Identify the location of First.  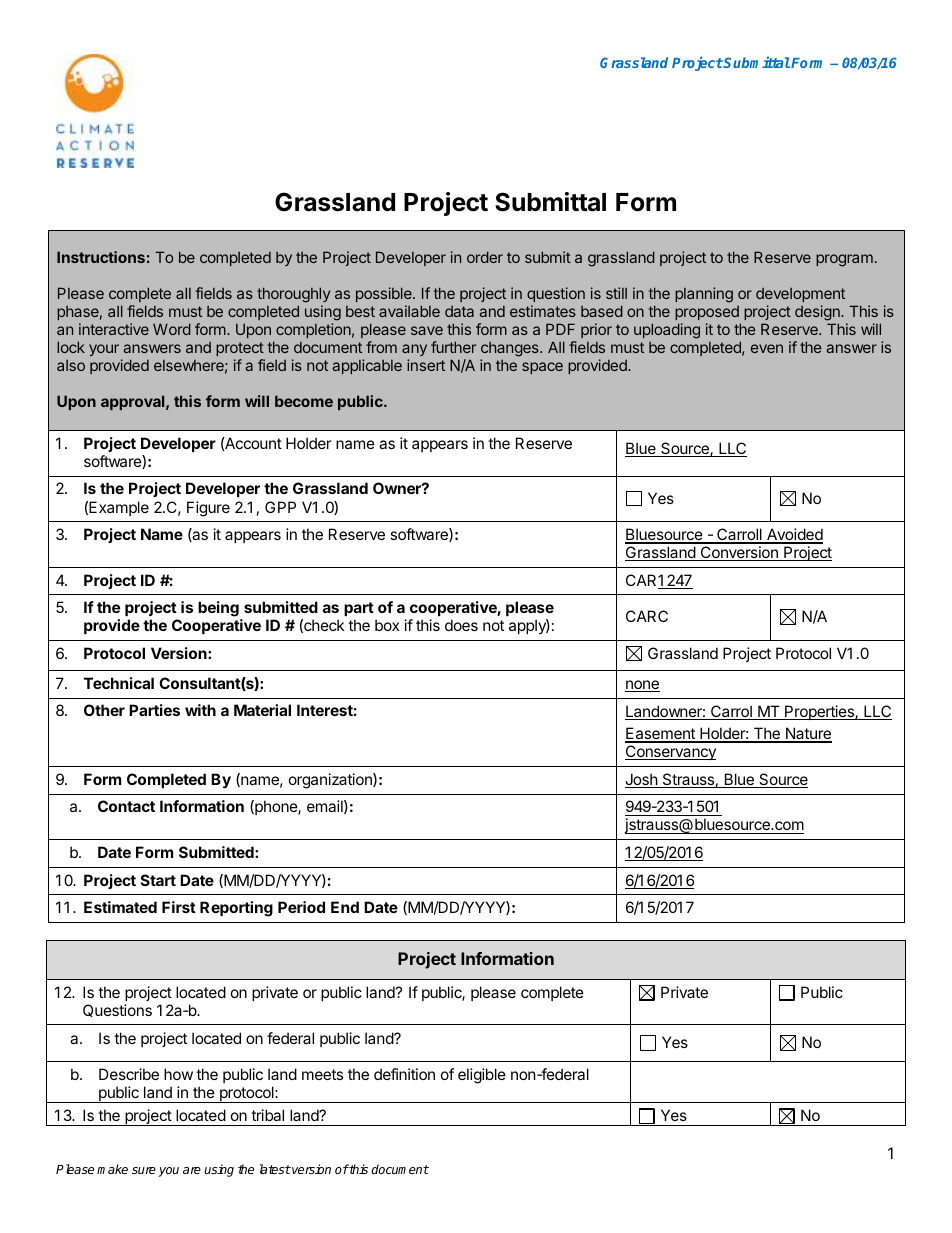
(179, 907).
